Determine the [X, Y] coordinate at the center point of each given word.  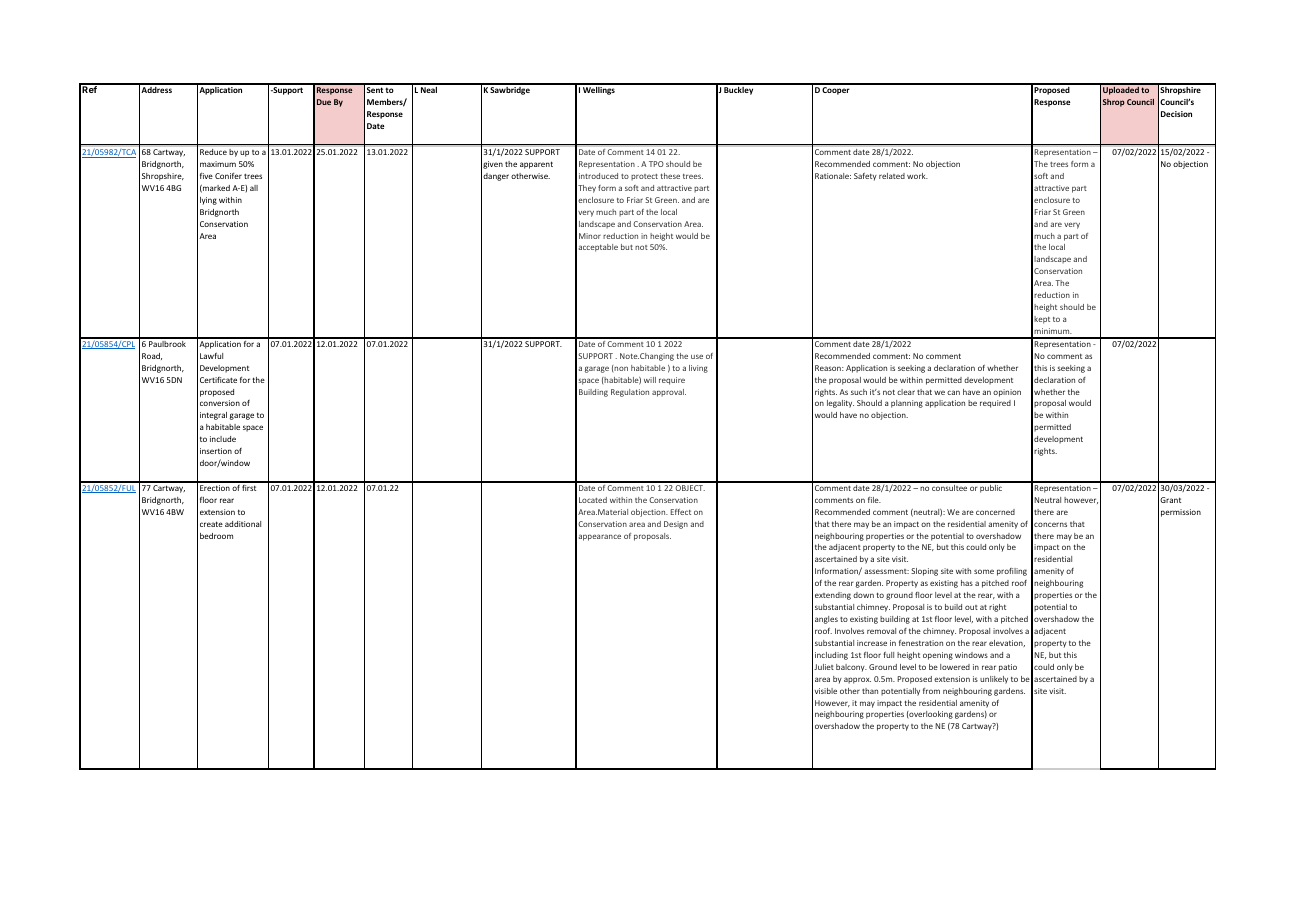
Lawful [211, 355]
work [917, 176]
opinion [1007, 393]
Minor [590, 236]
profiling [1012, 572]
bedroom [216, 536]
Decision [1176, 114]
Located [593, 500]
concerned [995, 512]
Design [676, 525]
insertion [216, 451]
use [697, 356]
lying [208, 201]
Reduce [213, 152]
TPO [656, 164]
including [831, 656]
